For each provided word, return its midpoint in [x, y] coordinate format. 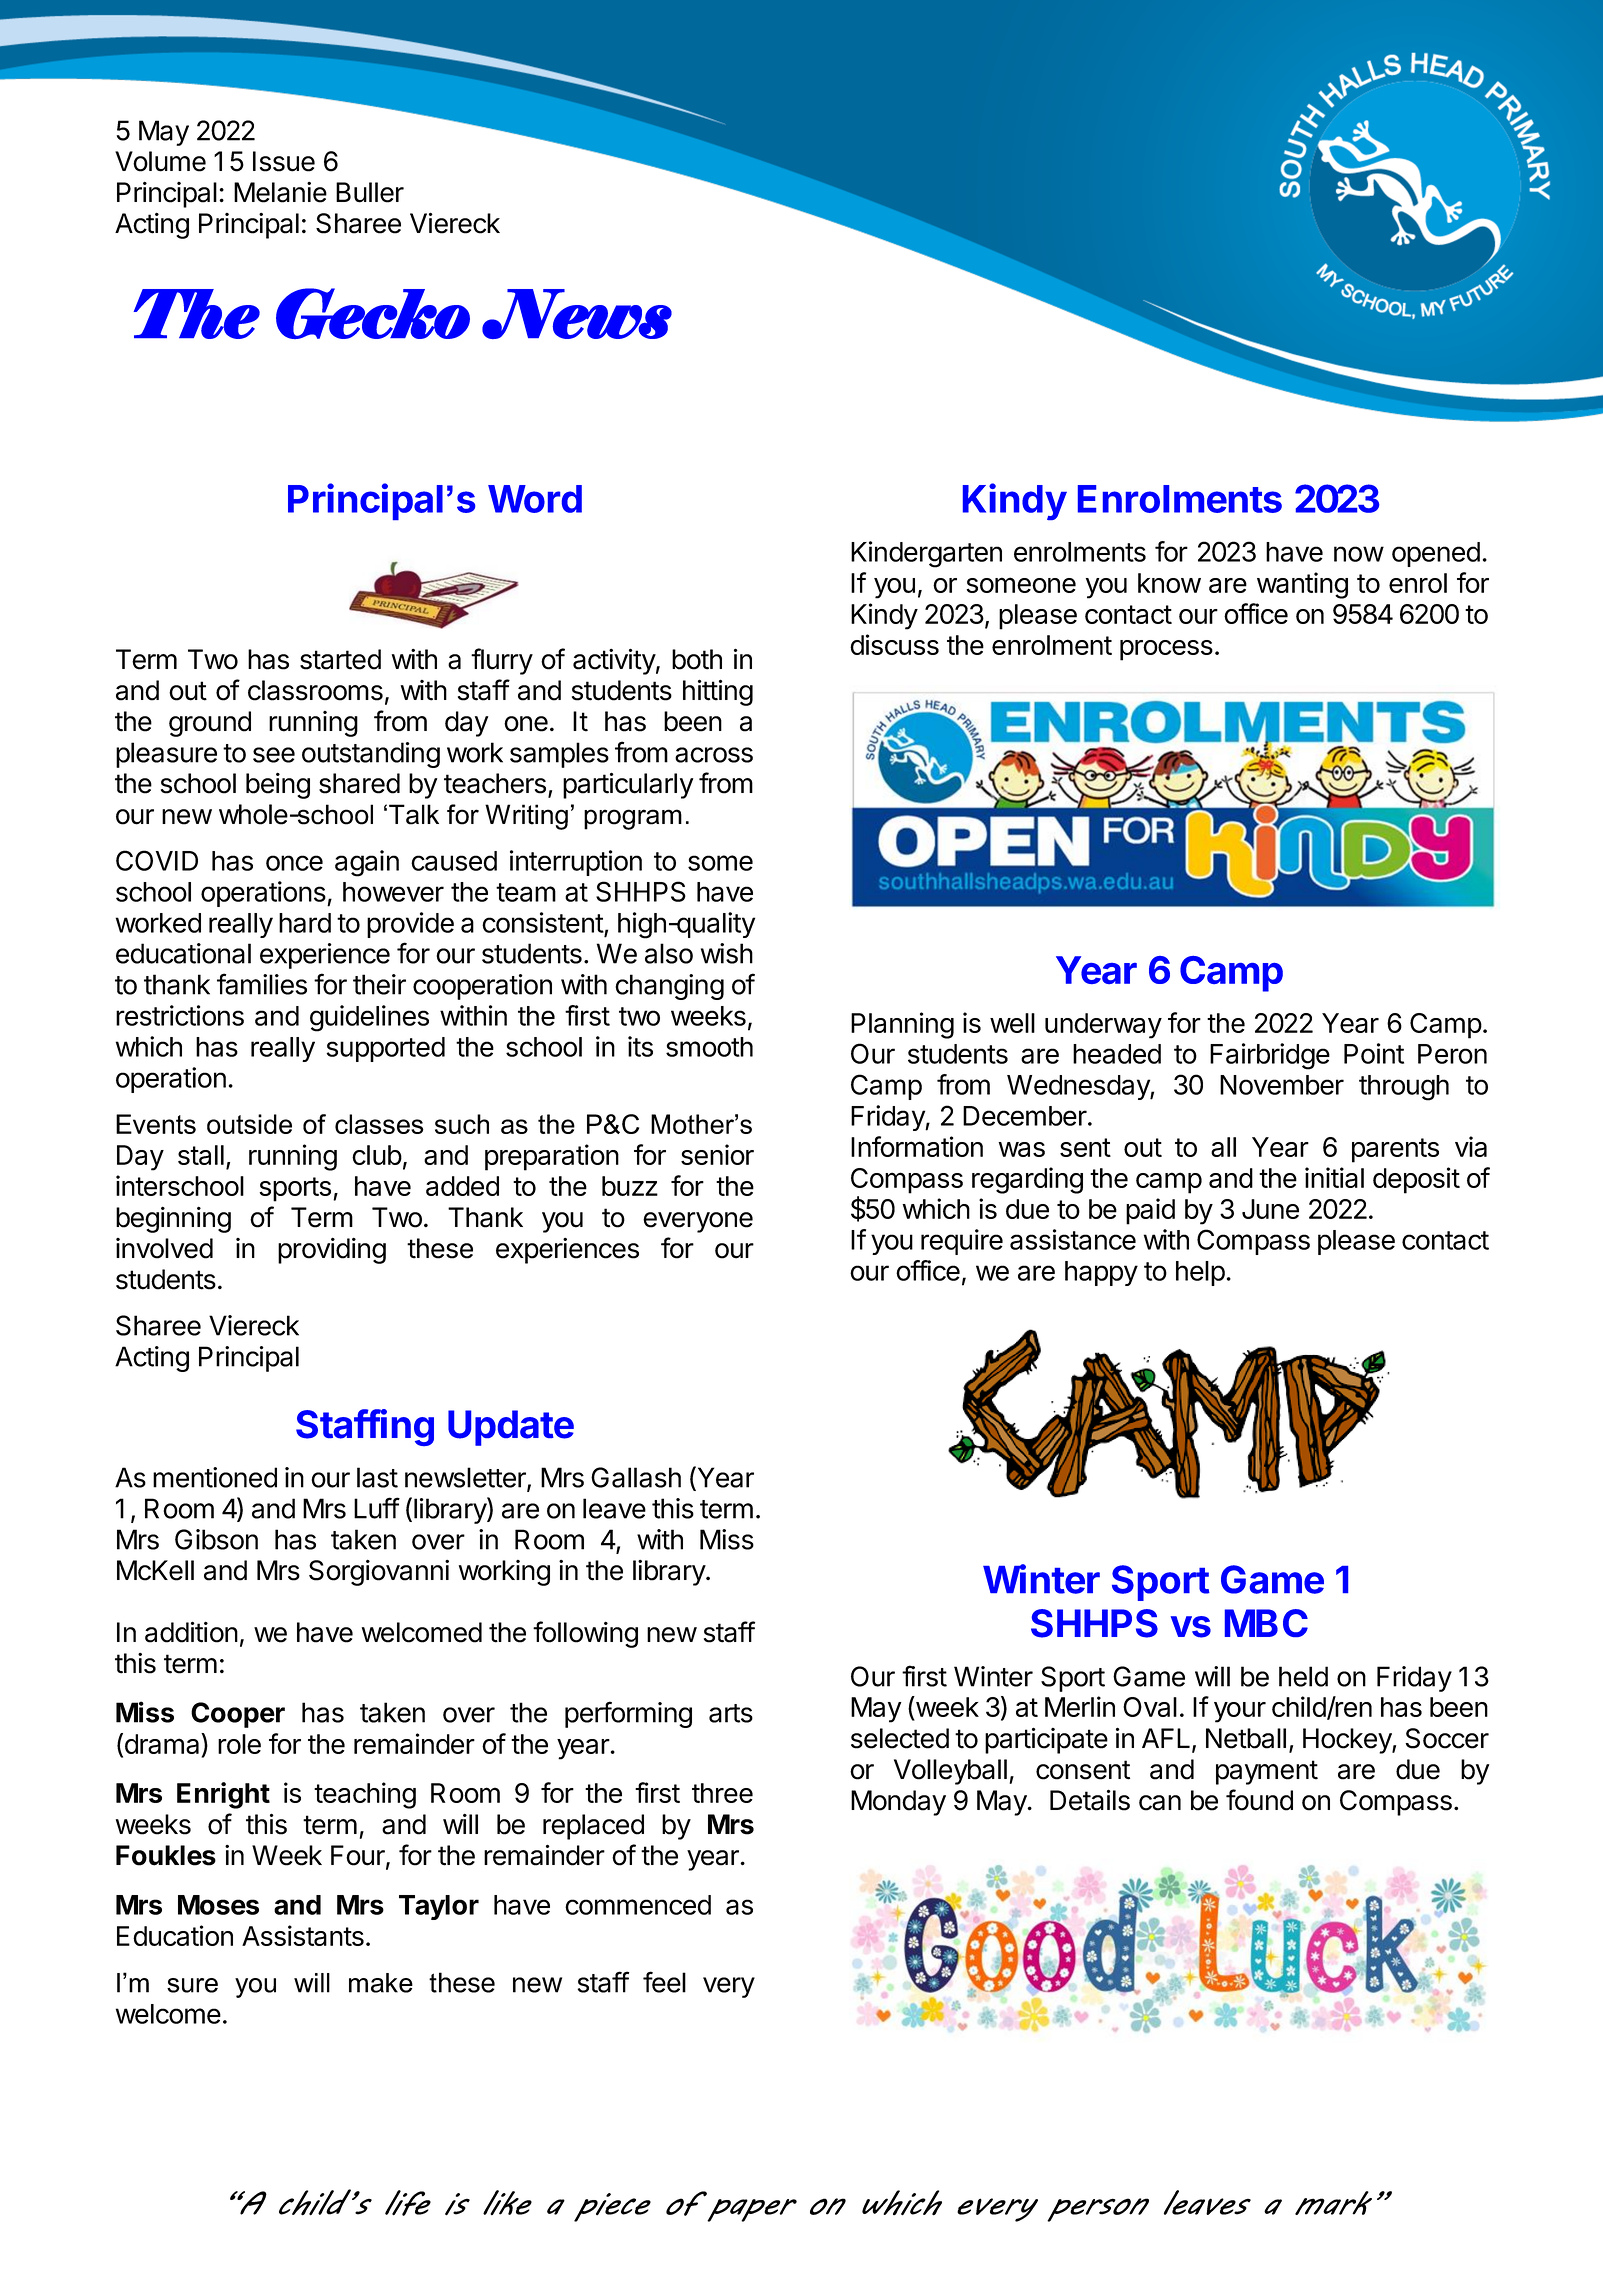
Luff [377, 1508]
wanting [1302, 585]
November [1282, 1085]
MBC [1266, 1623]
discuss [894, 644]
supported [385, 1049]
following [585, 1634]
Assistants [303, 1935]
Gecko [373, 313]
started [340, 659]
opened [1436, 554]
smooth [709, 1047]
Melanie [280, 192]
